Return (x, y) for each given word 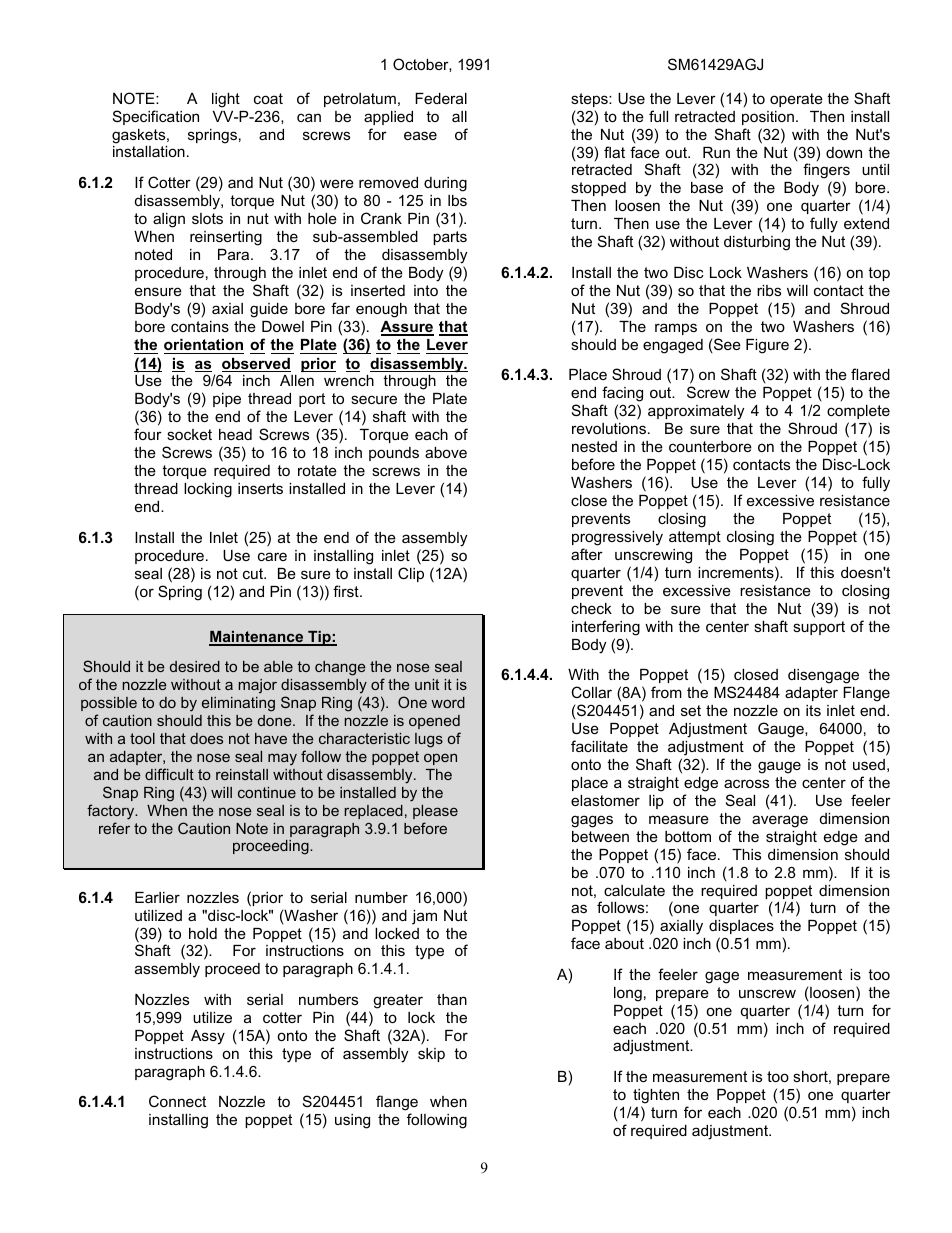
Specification (156, 117)
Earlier (157, 897)
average (780, 821)
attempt (695, 538)
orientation (203, 344)
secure (374, 399)
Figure (767, 346)
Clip (411, 574)
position (768, 118)
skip (431, 1055)
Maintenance (257, 638)
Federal (441, 98)
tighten (656, 1096)
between (600, 836)
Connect (177, 1101)
